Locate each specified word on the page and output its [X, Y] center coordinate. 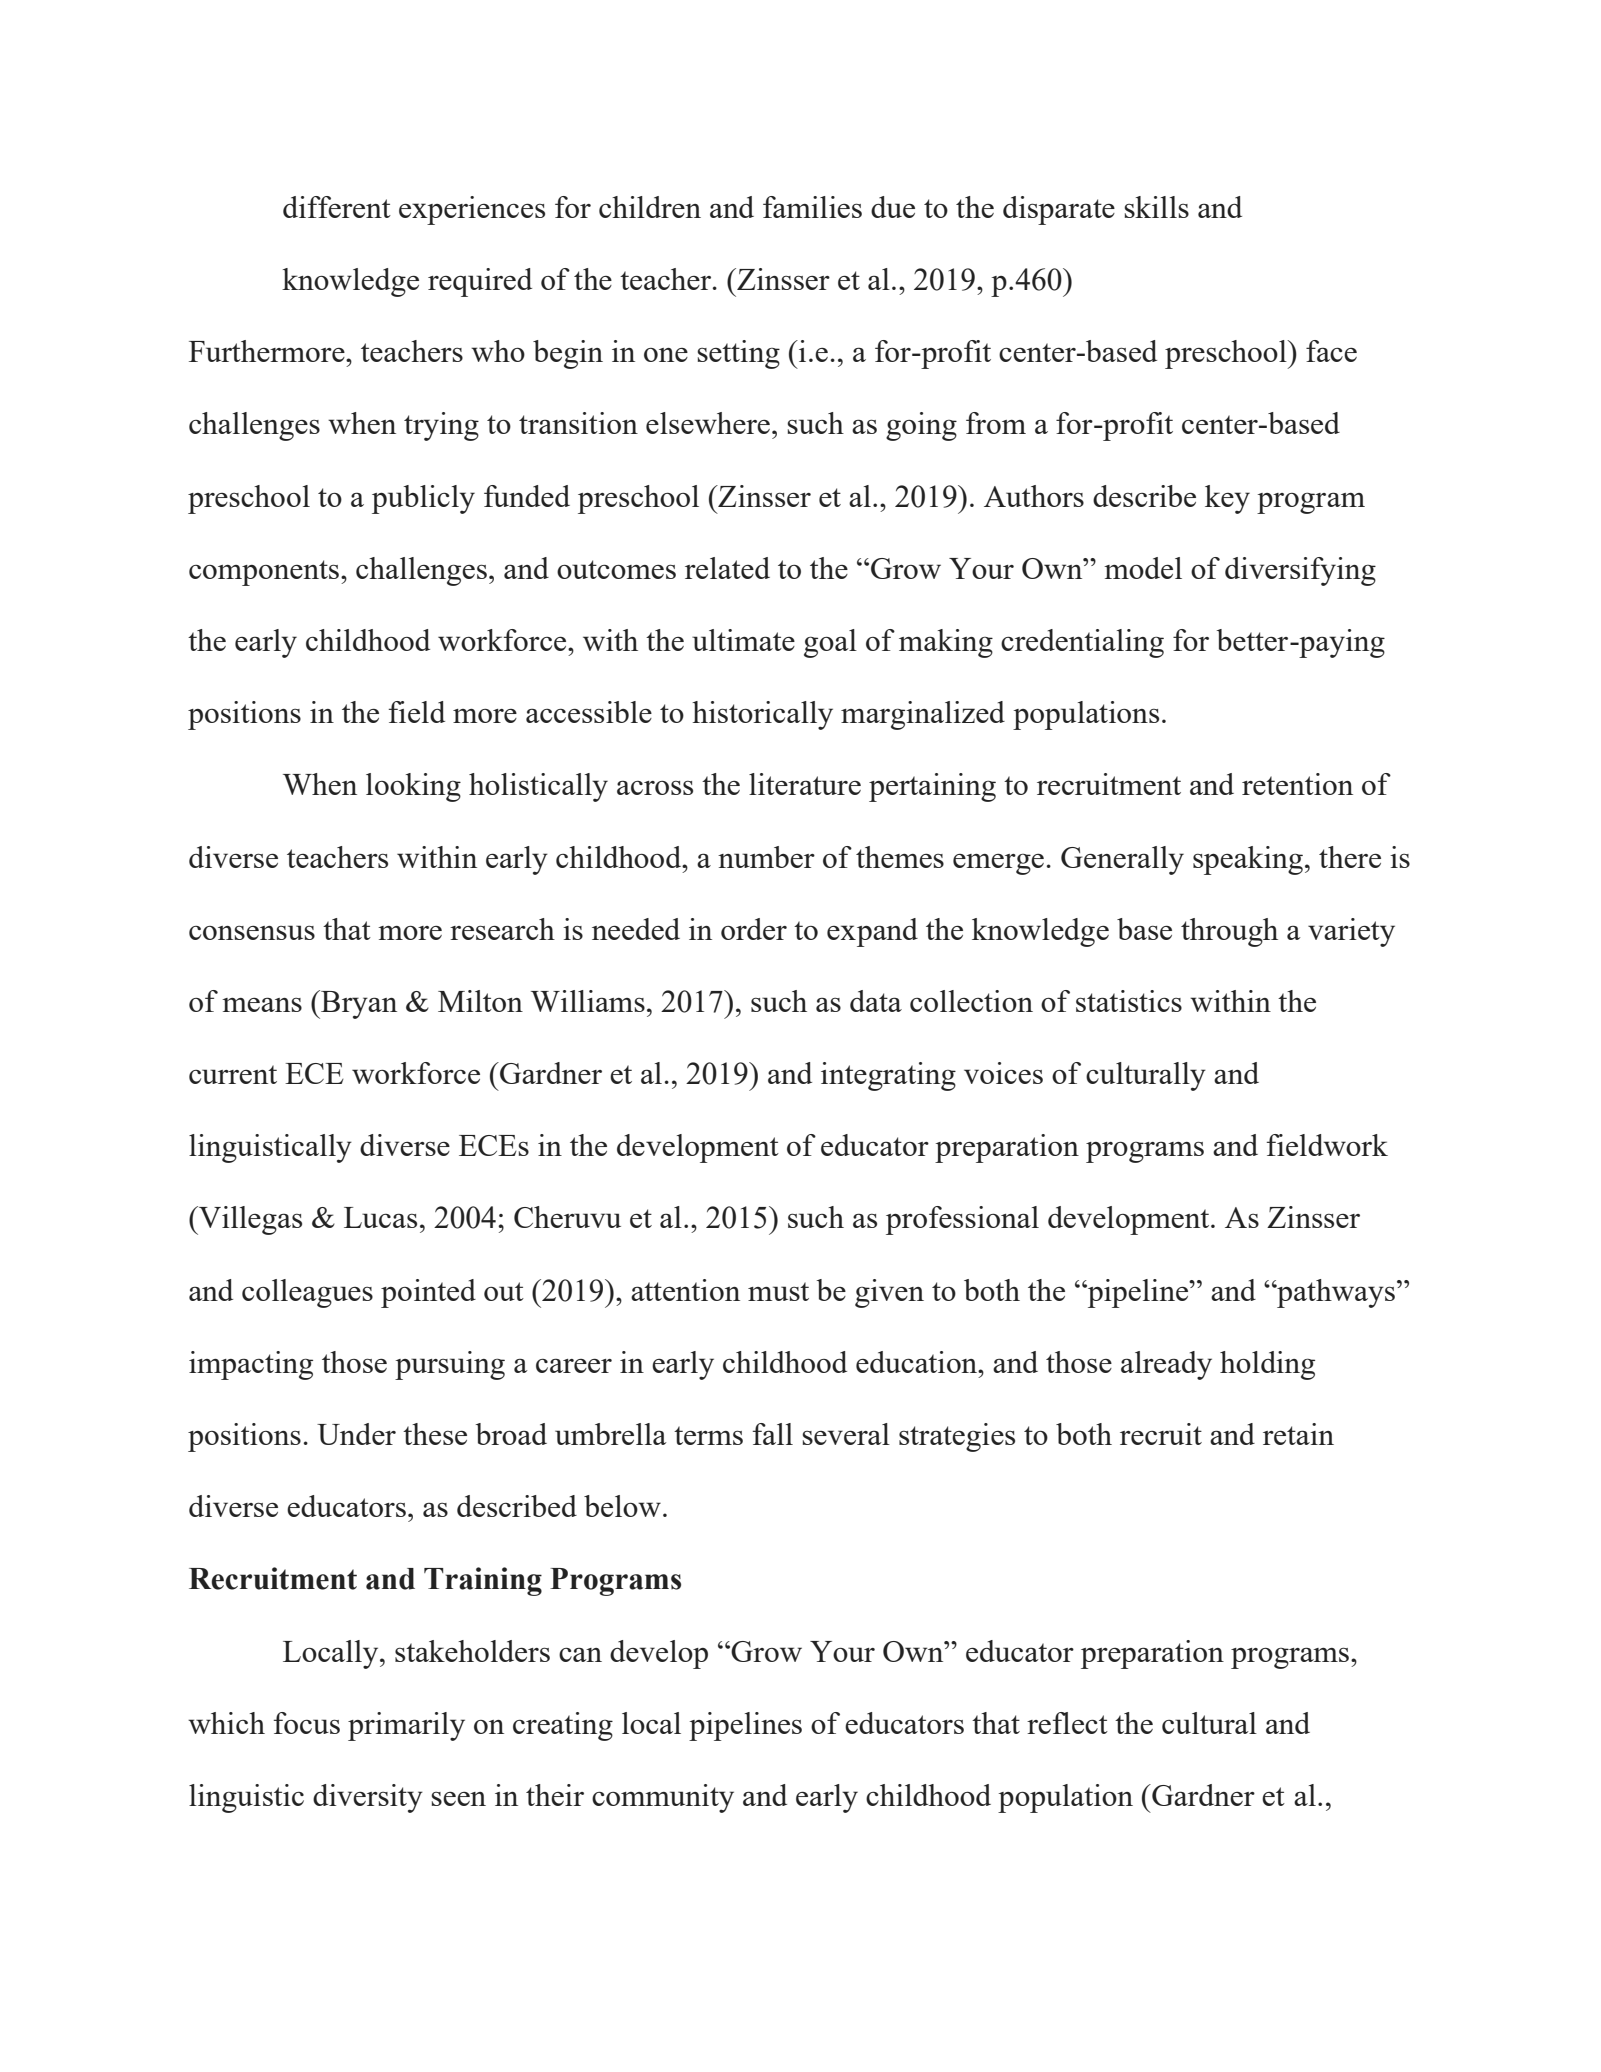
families [812, 207]
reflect [1067, 1723]
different [337, 207]
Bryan [358, 1004]
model [1143, 568]
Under [356, 1434]
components [264, 573]
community [663, 1798]
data [876, 1001]
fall [773, 1434]
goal [830, 643]
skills [1156, 207]
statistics [1129, 1001]
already [1166, 1365]
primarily [406, 1726]
